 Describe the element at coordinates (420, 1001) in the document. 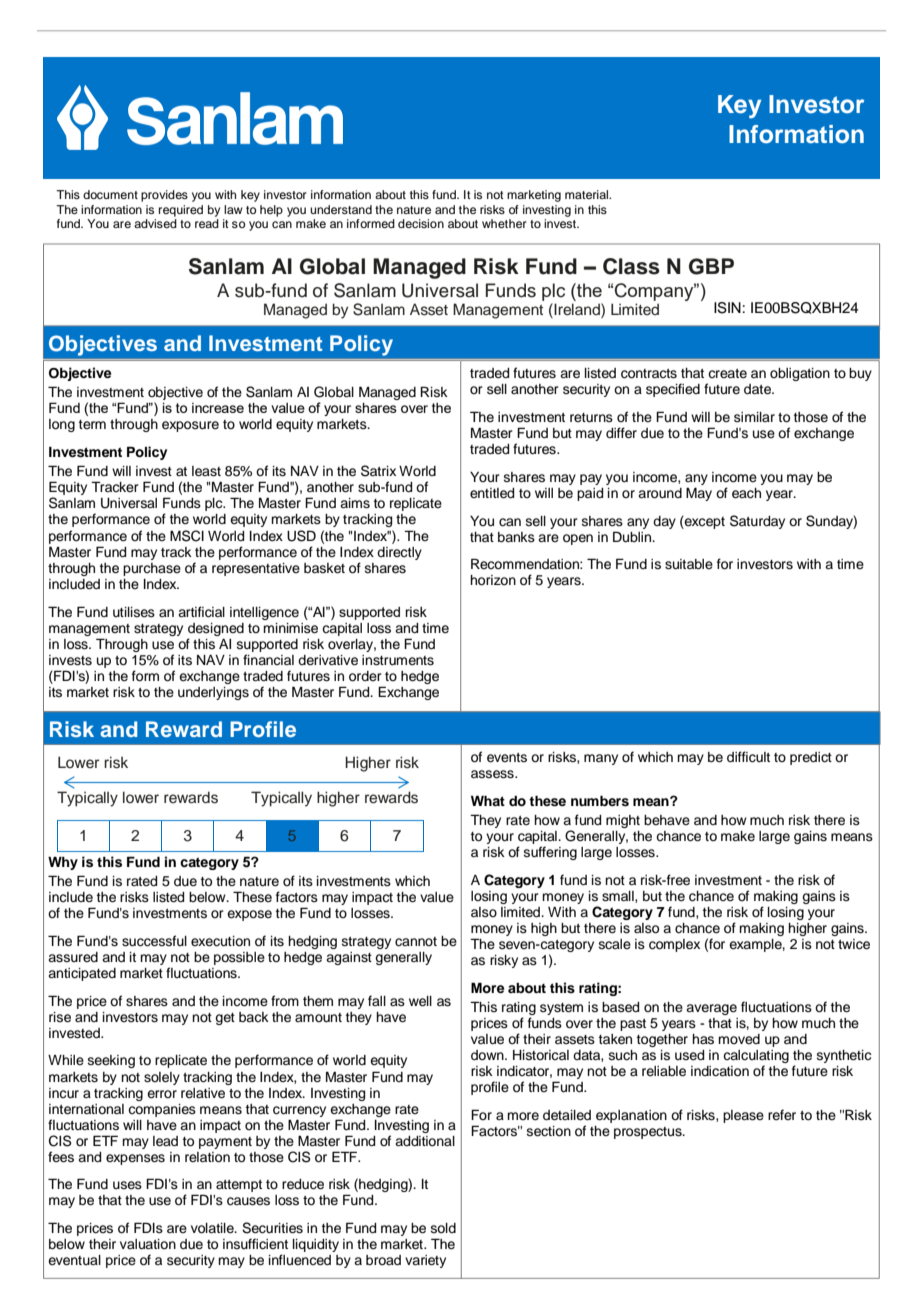

I see `well` at that location.
